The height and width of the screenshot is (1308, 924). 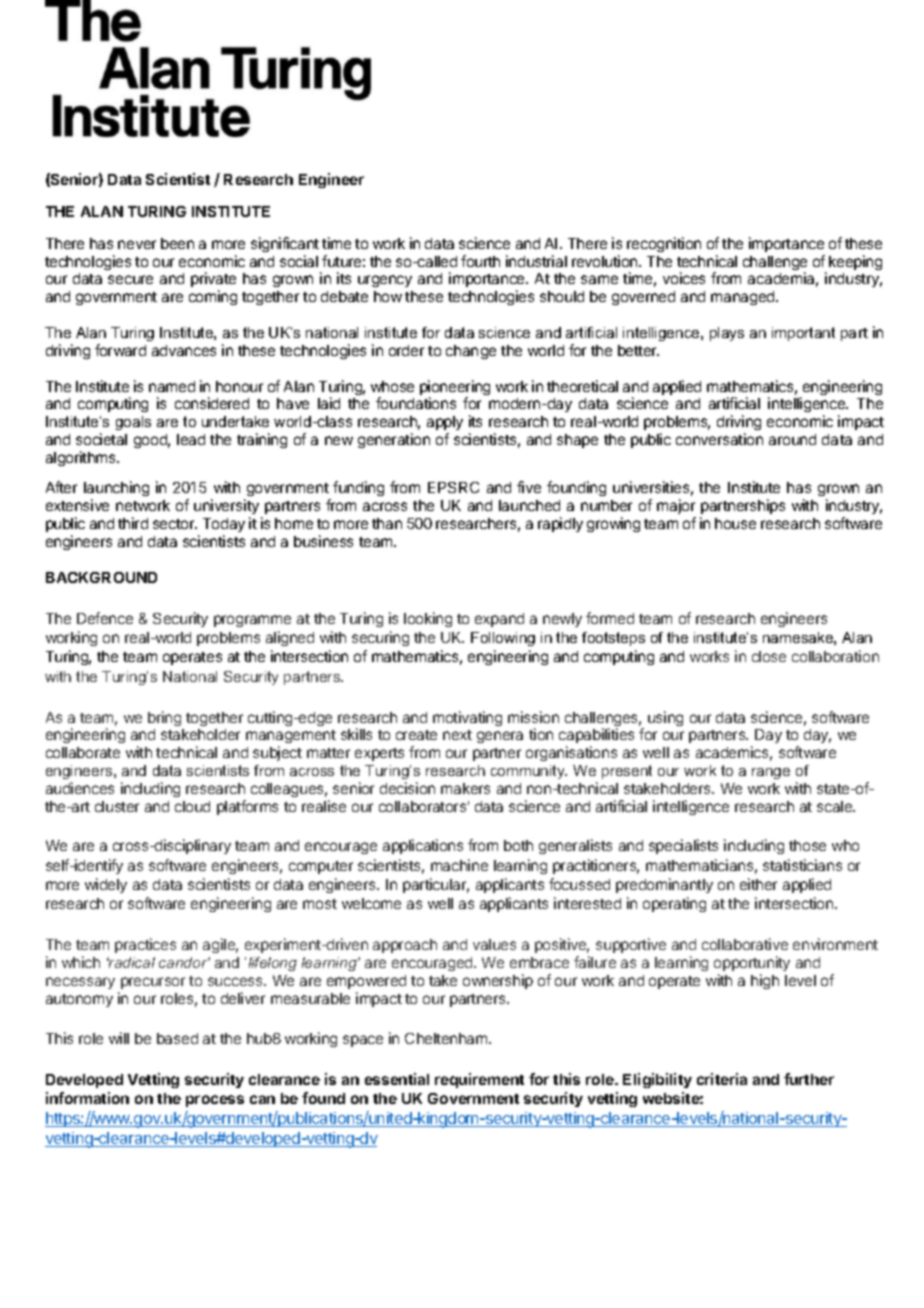 What do you see at coordinates (480, 261) in the screenshot?
I see `fourth` at bounding box center [480, 261].
